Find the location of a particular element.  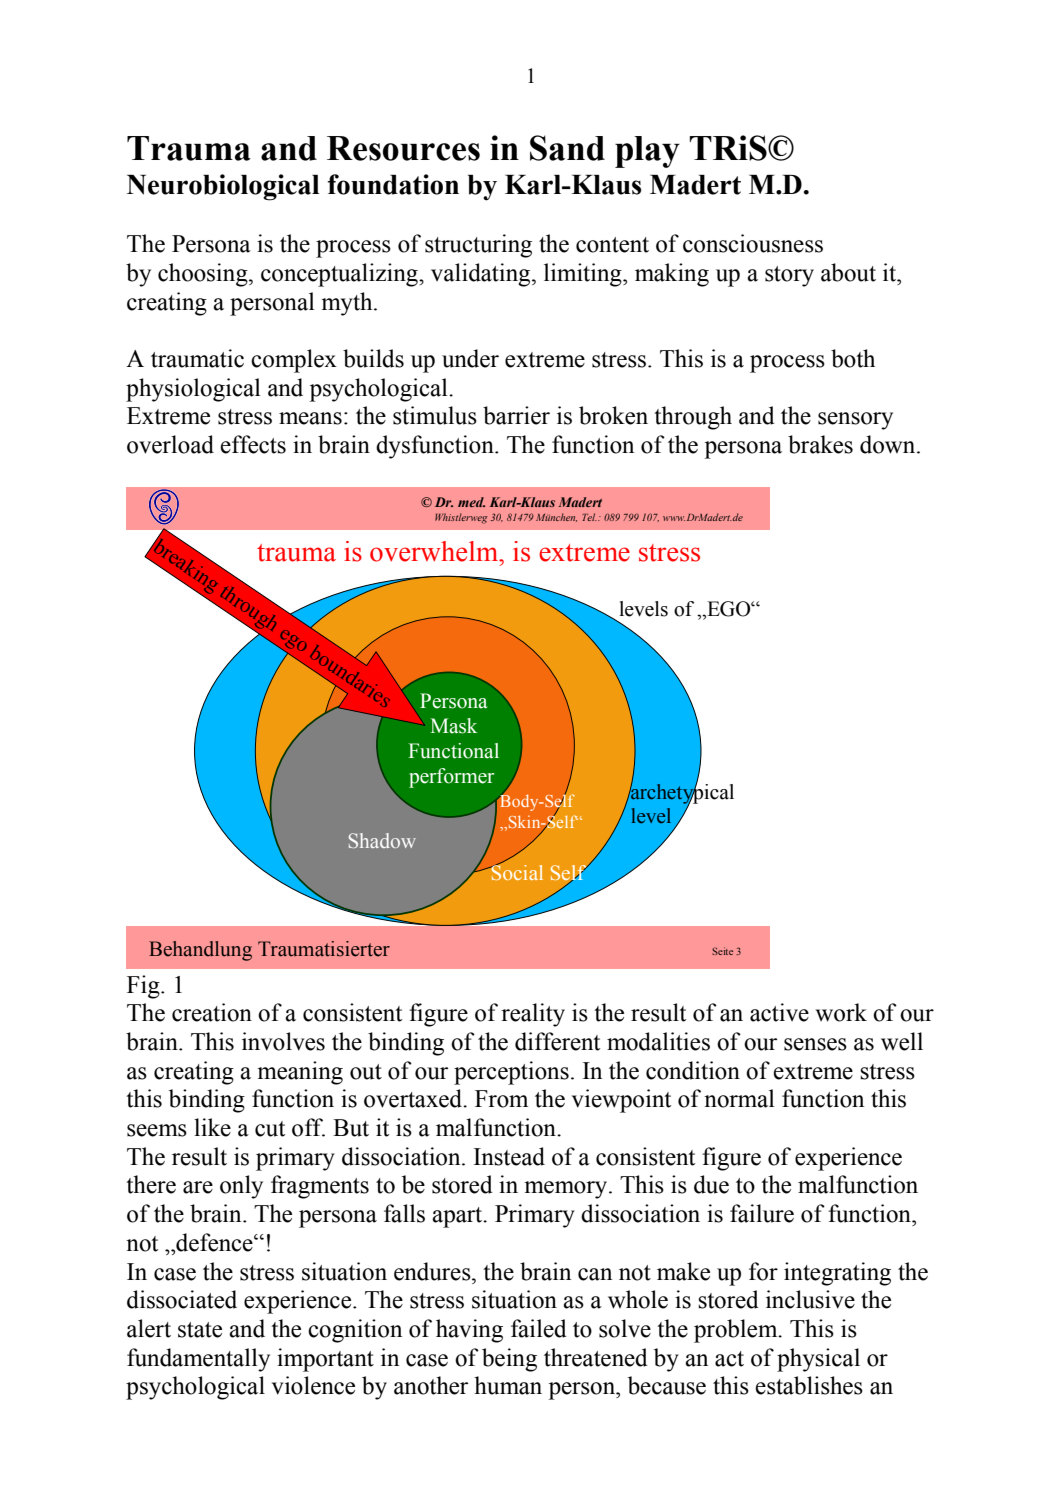

Shadow is located at coordinates (382, 840).
